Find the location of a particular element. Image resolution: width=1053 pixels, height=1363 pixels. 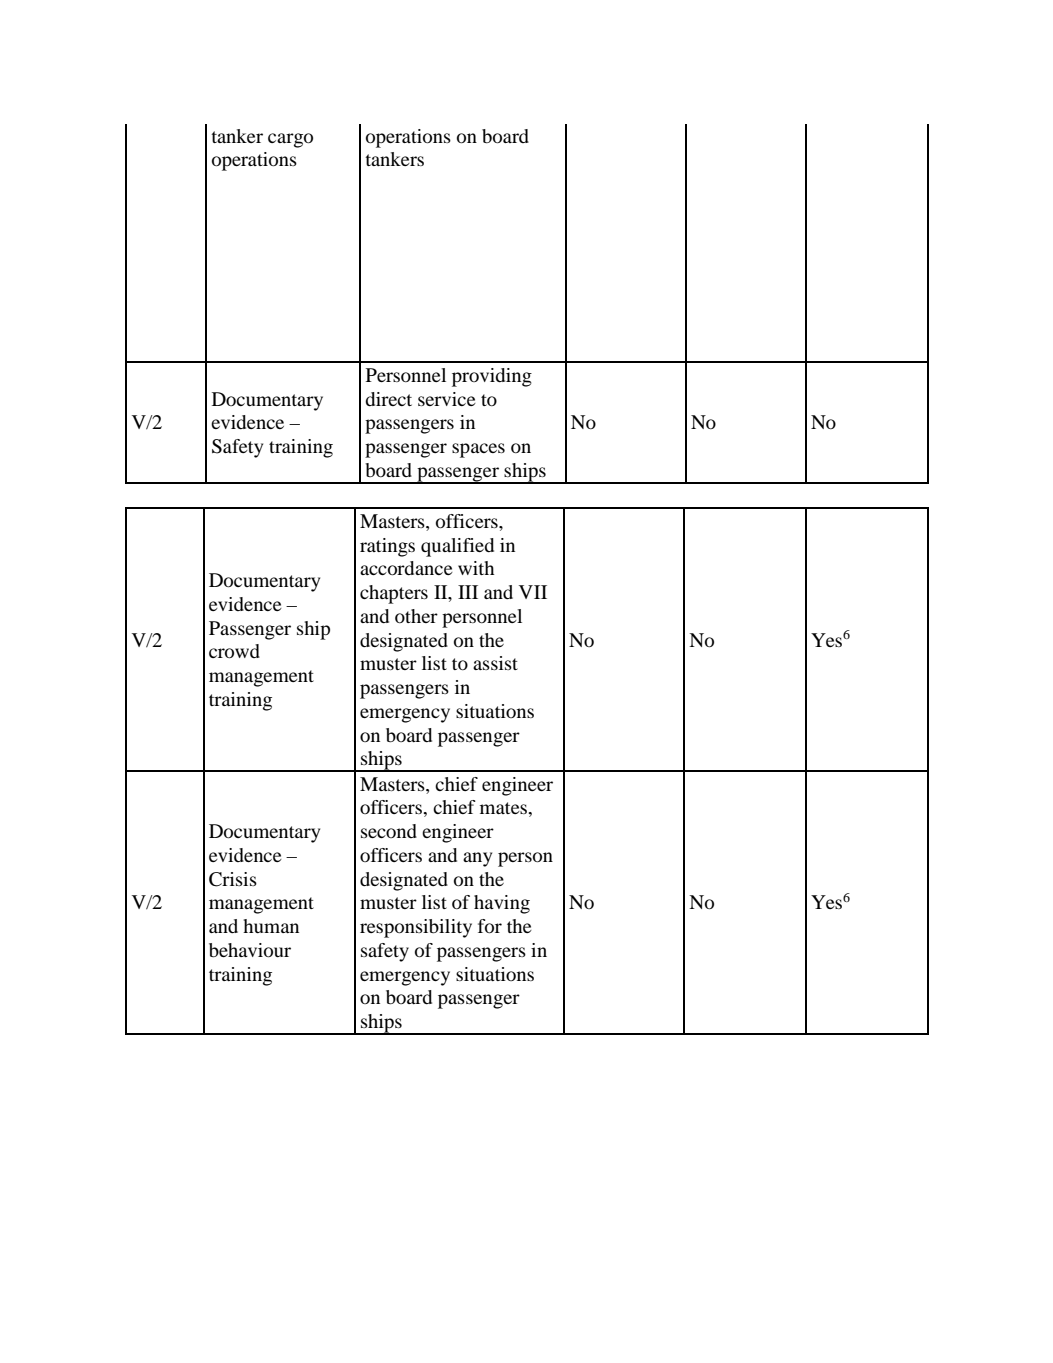

second is located at coordinates (389, 831).
